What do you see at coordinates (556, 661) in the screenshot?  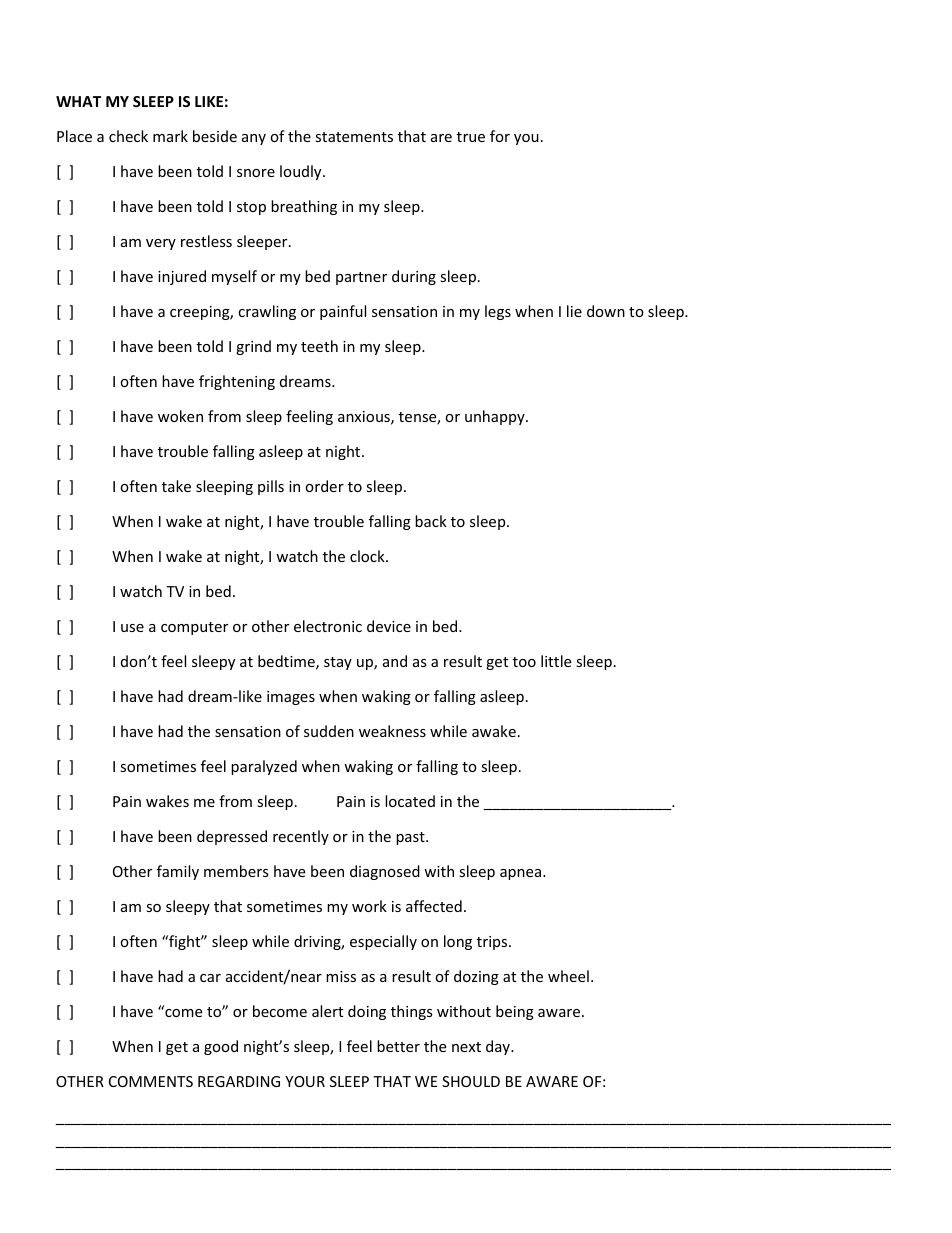 I see `little` at bounding box center [556, 661].
